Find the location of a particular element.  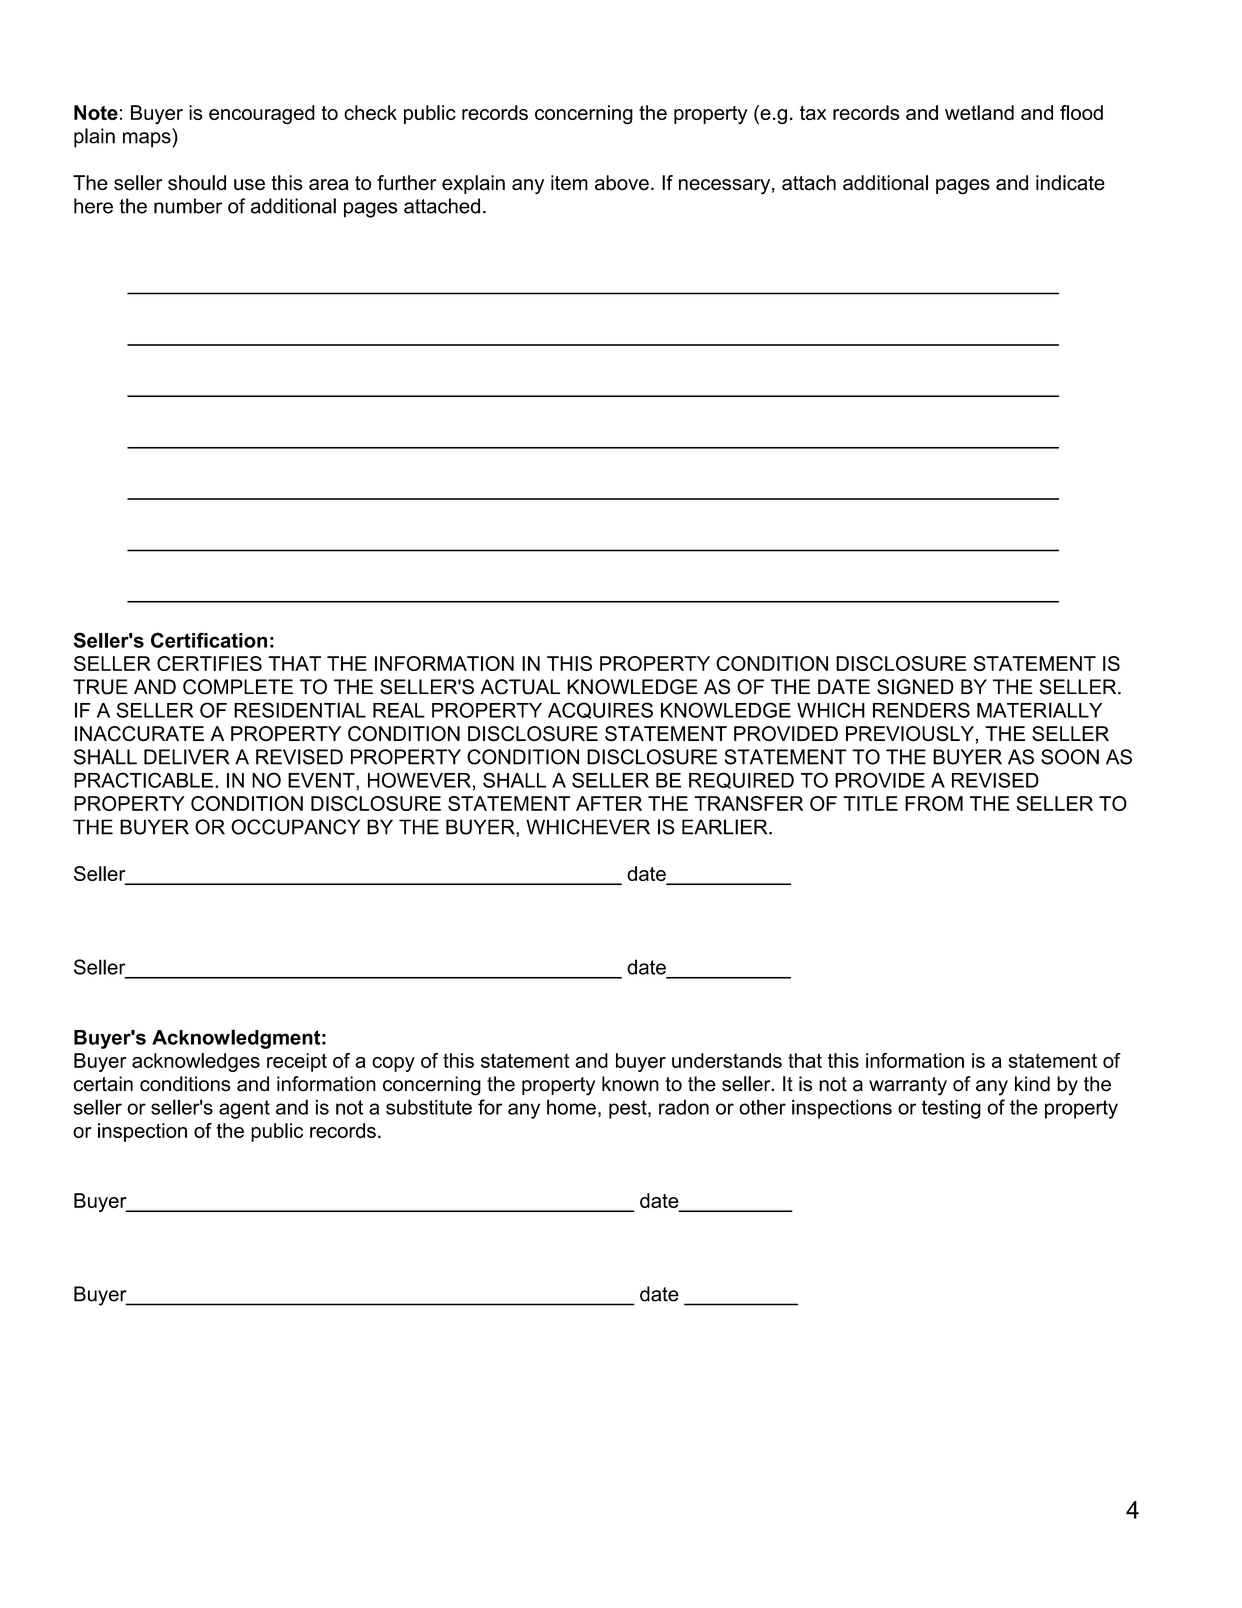

FROM is located at coordinates (934, 803).
